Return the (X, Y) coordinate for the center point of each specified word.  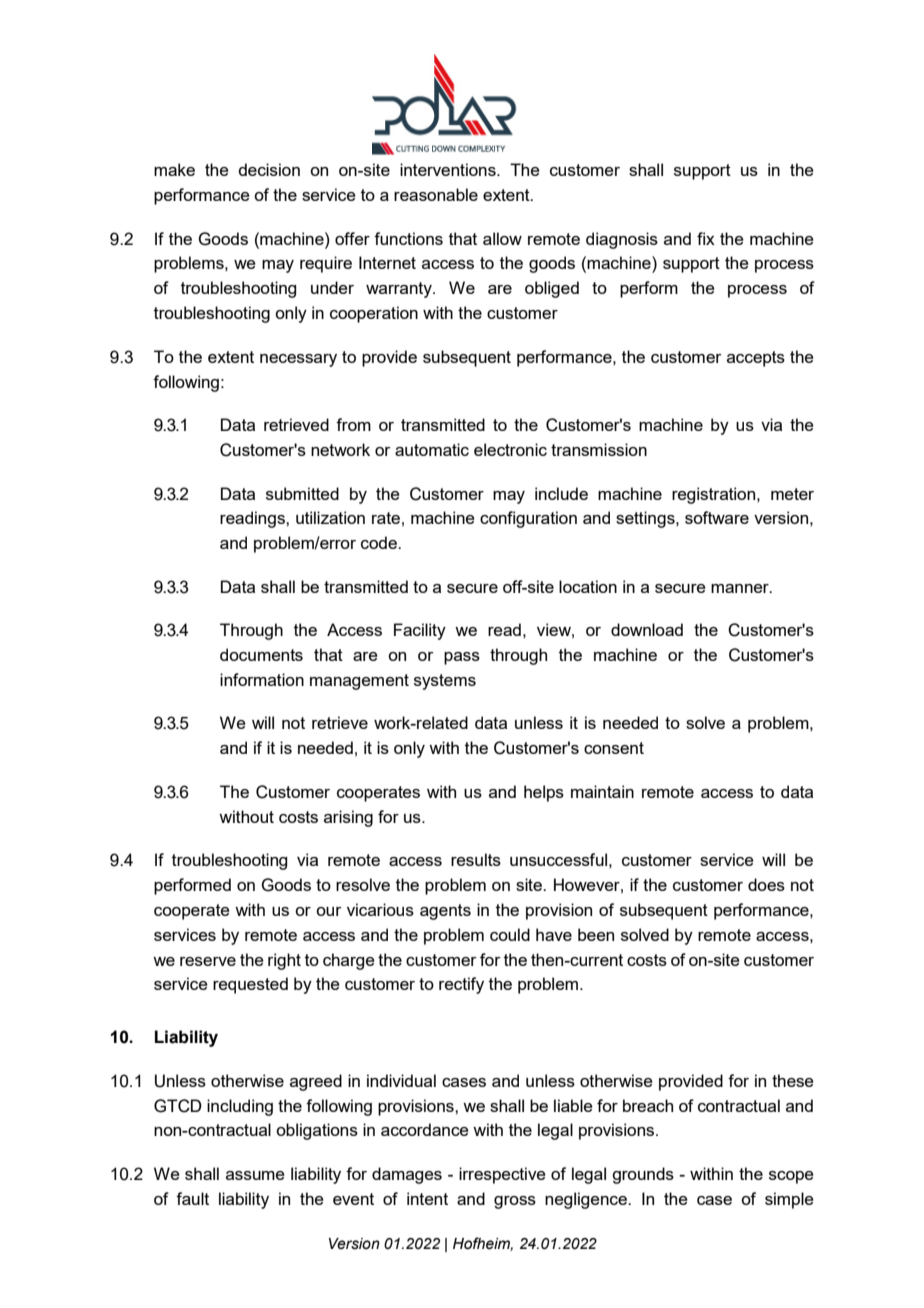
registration (715, 495)
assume (255, 1175)
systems (445, 682)
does (766, 884)
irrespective (502, 1175)
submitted (302, 493)
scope (791, 1177)
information (262, 679)
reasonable (436, 194)
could (510, 934)
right (284, 961)
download (647, 629)
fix (706, 238)
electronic (510, 449)
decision (269, 169)
